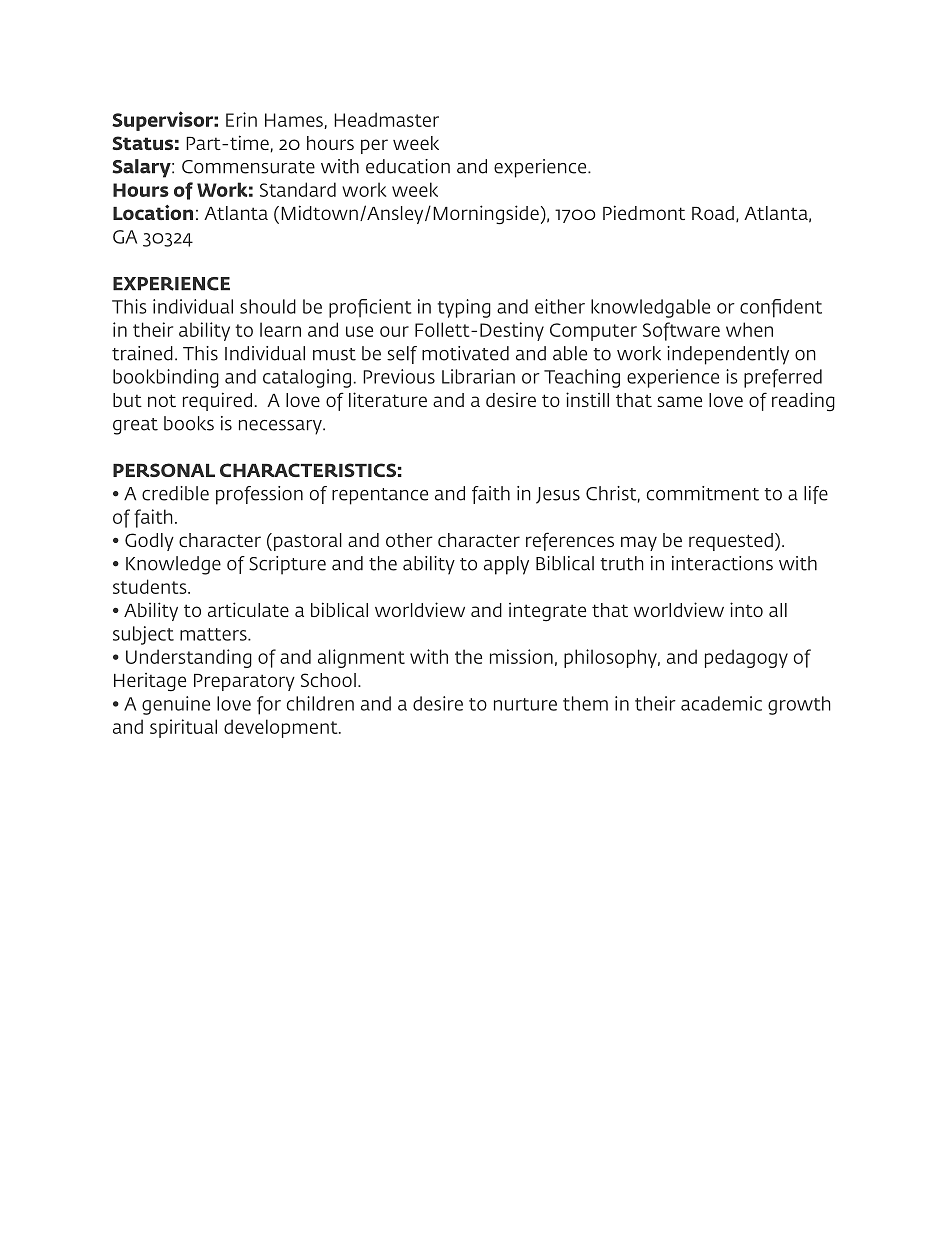 The image size is (952, 1233). I want to click on Erin, so click(241, 119).
